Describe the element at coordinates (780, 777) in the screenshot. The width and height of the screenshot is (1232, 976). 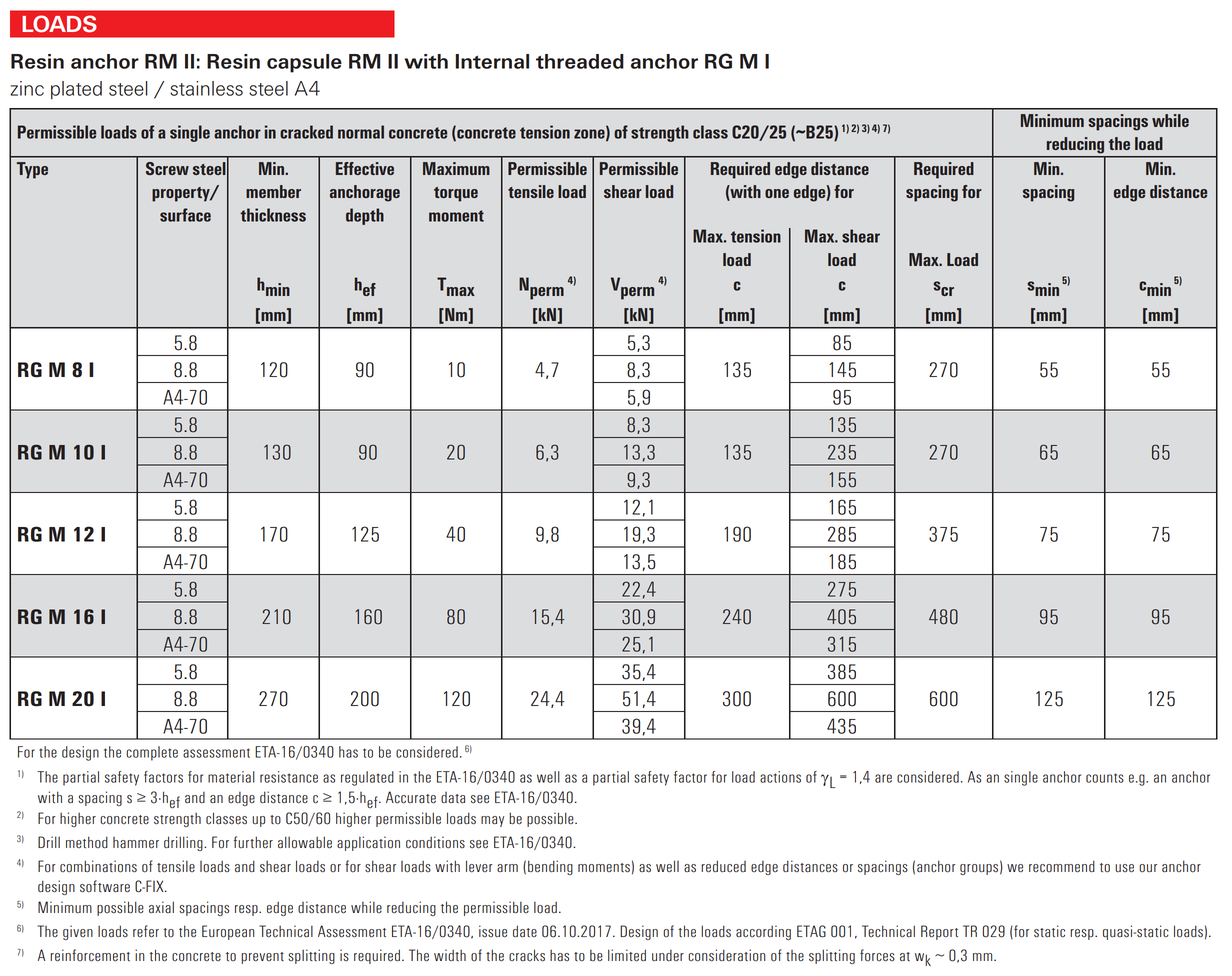
I see `actions` at that location.
